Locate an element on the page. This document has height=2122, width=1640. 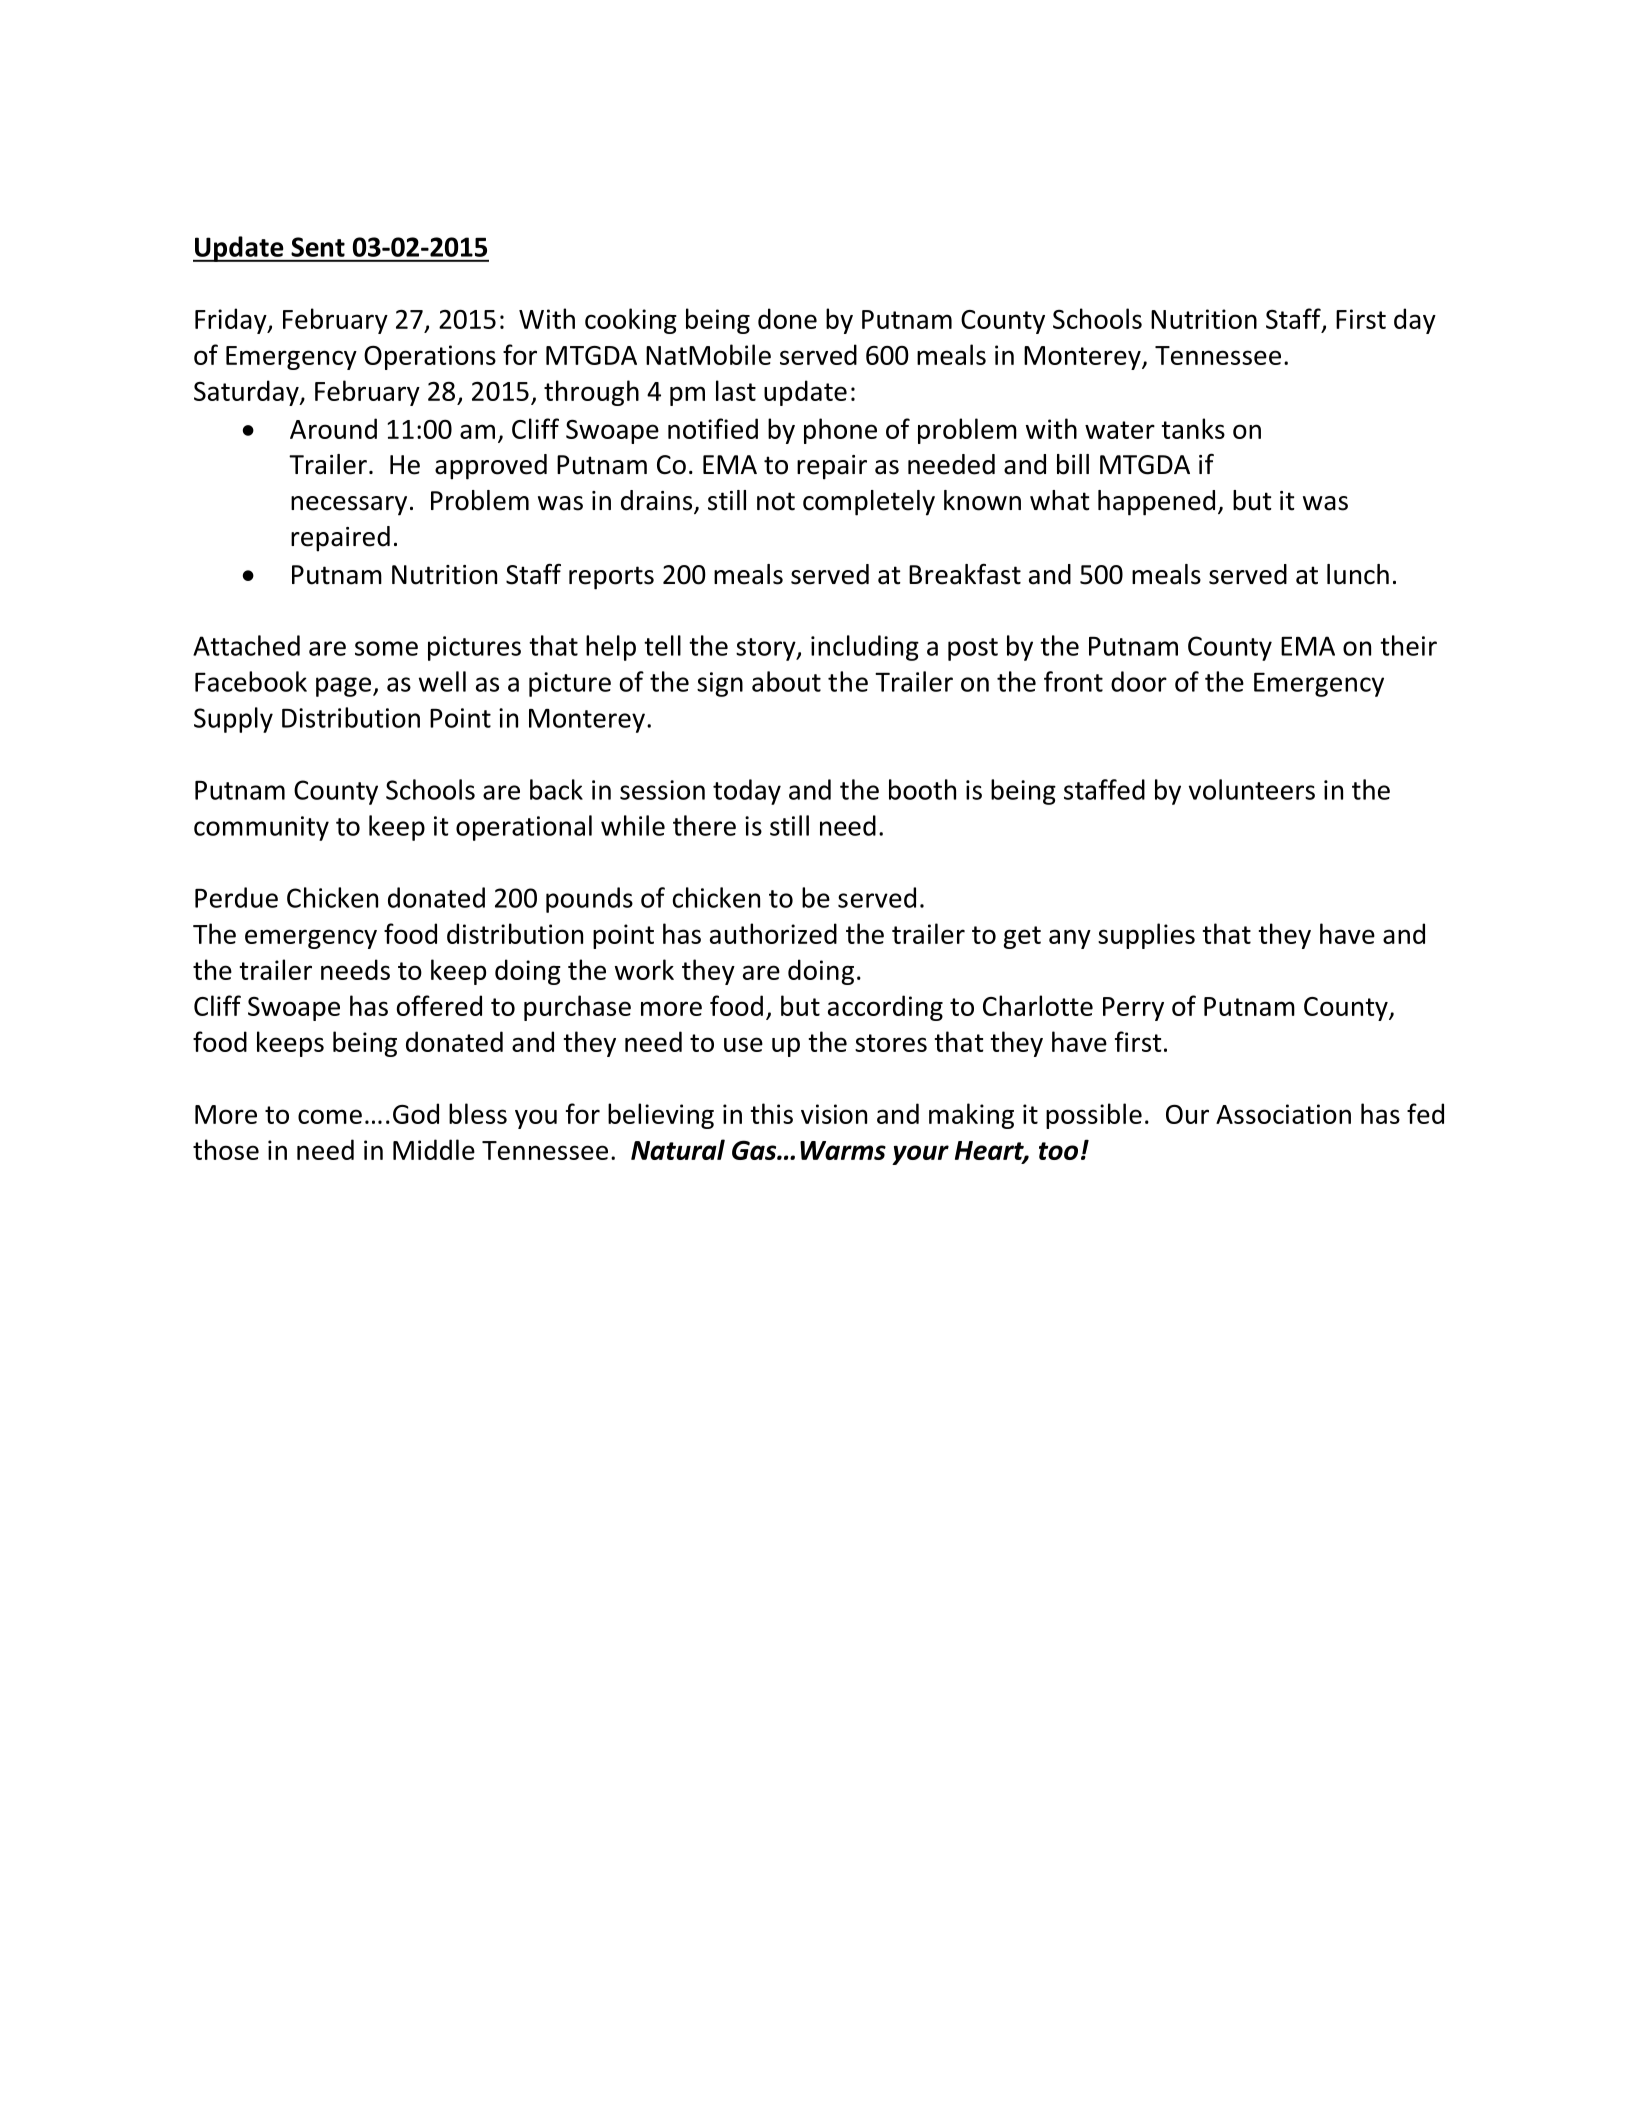
lunch is located at coordinates (1358, 574).
